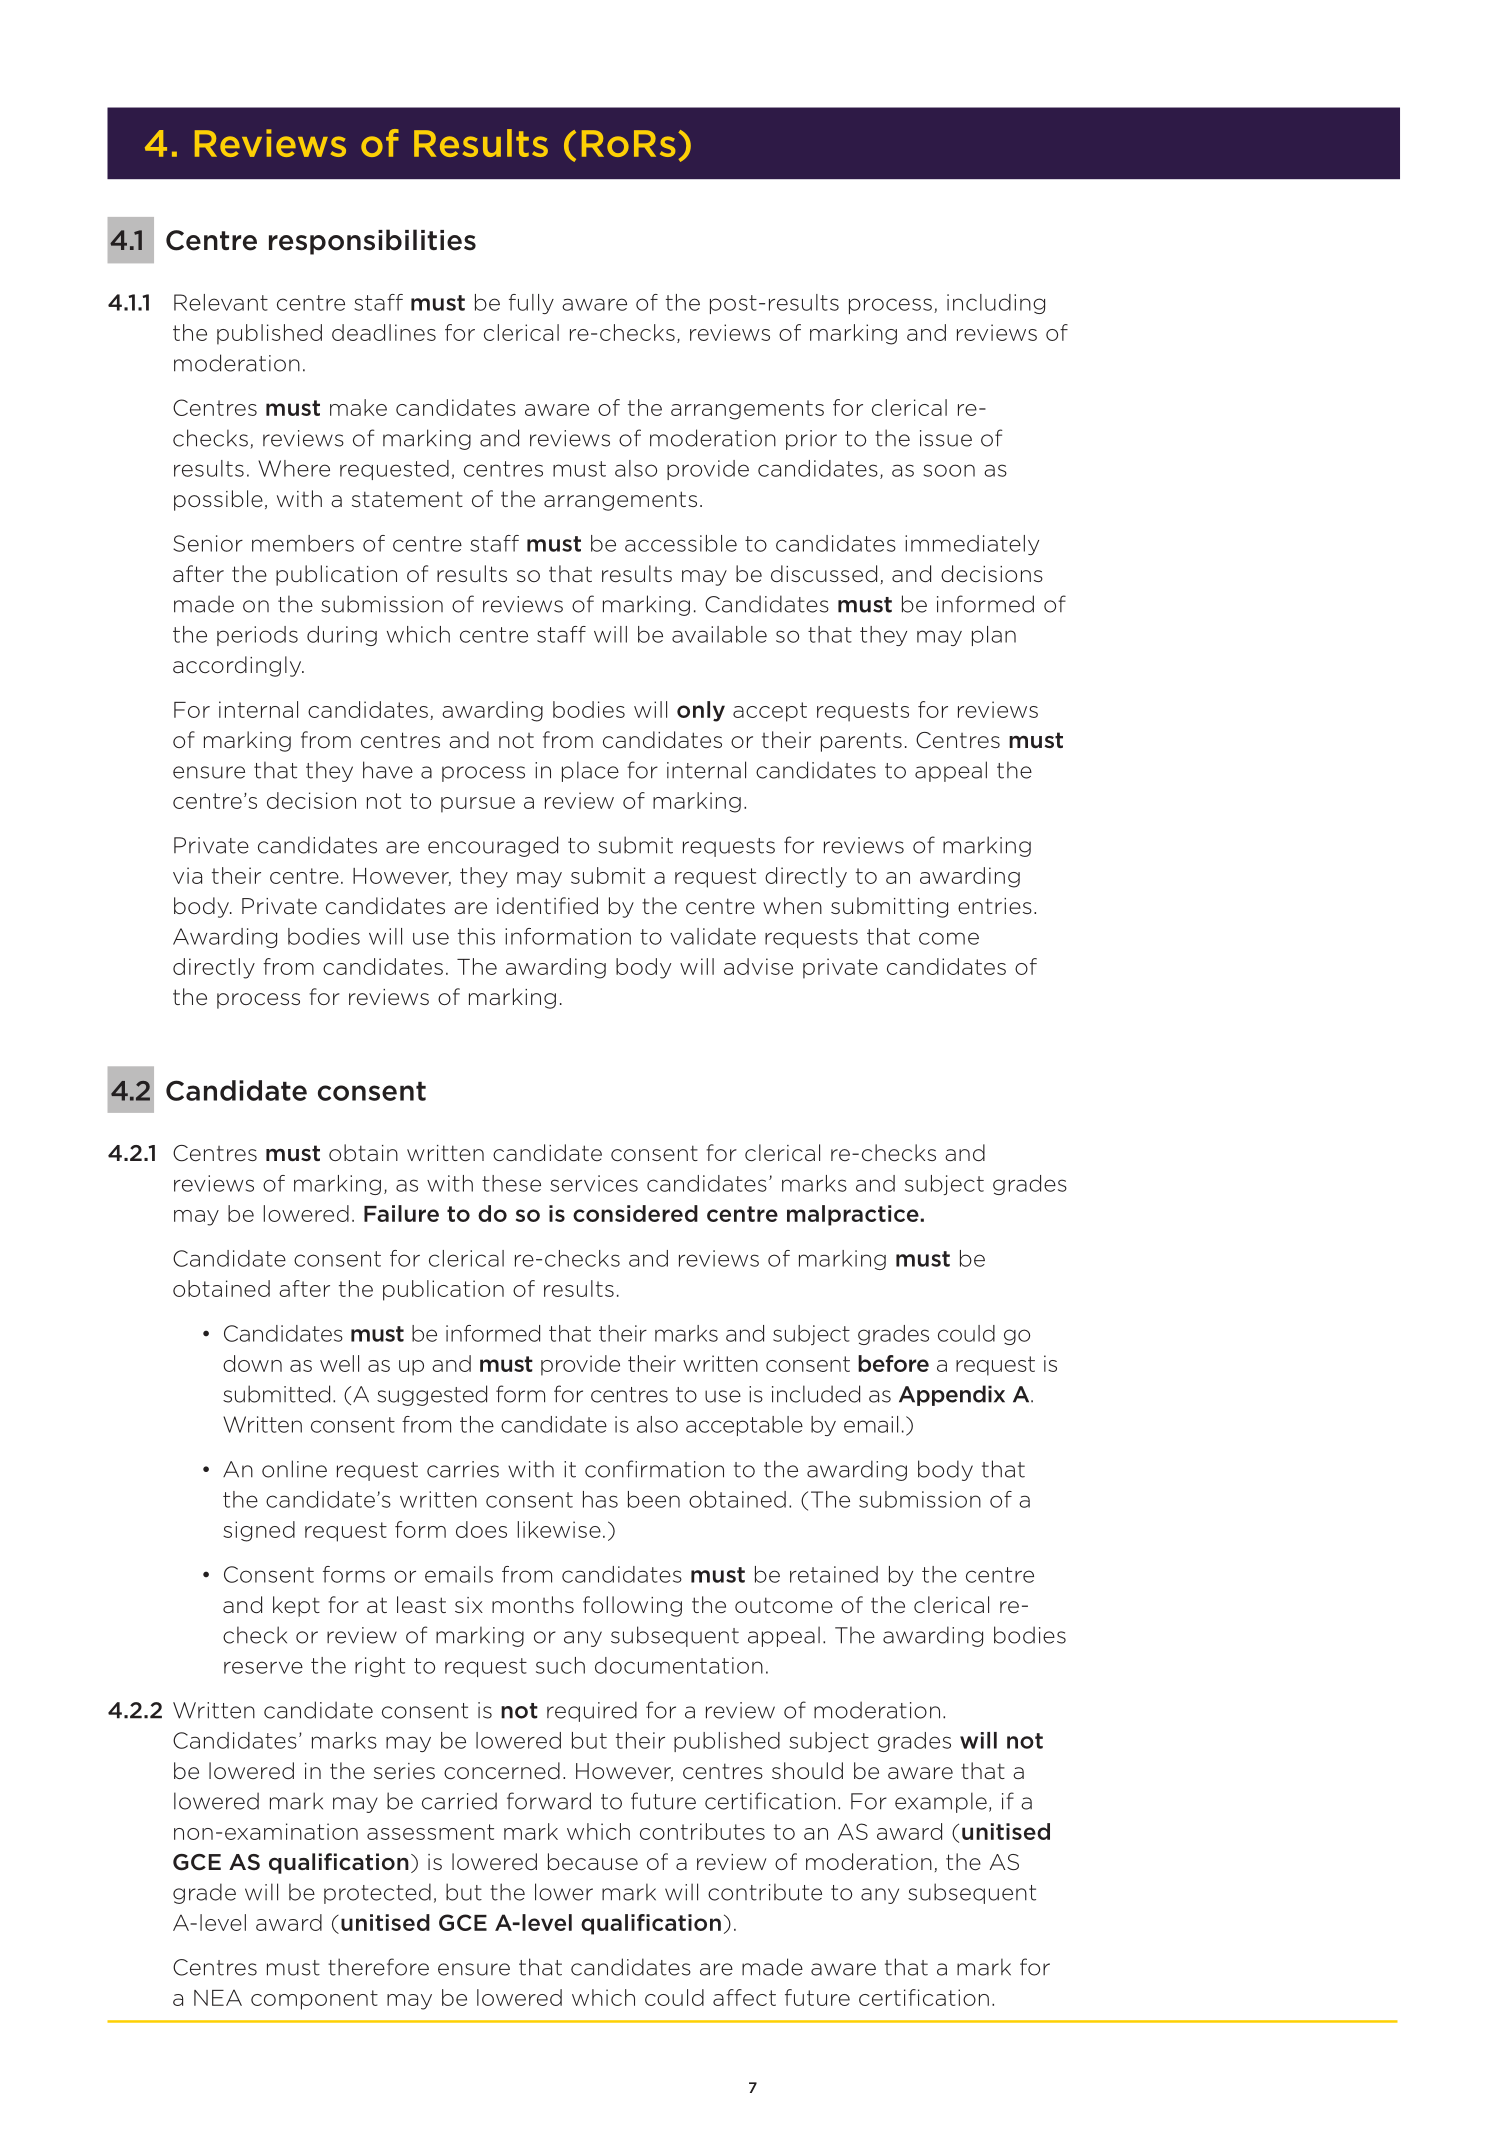 The width and height of the page is (1505, 2129). I want to click on example, so click(941, 1802).
